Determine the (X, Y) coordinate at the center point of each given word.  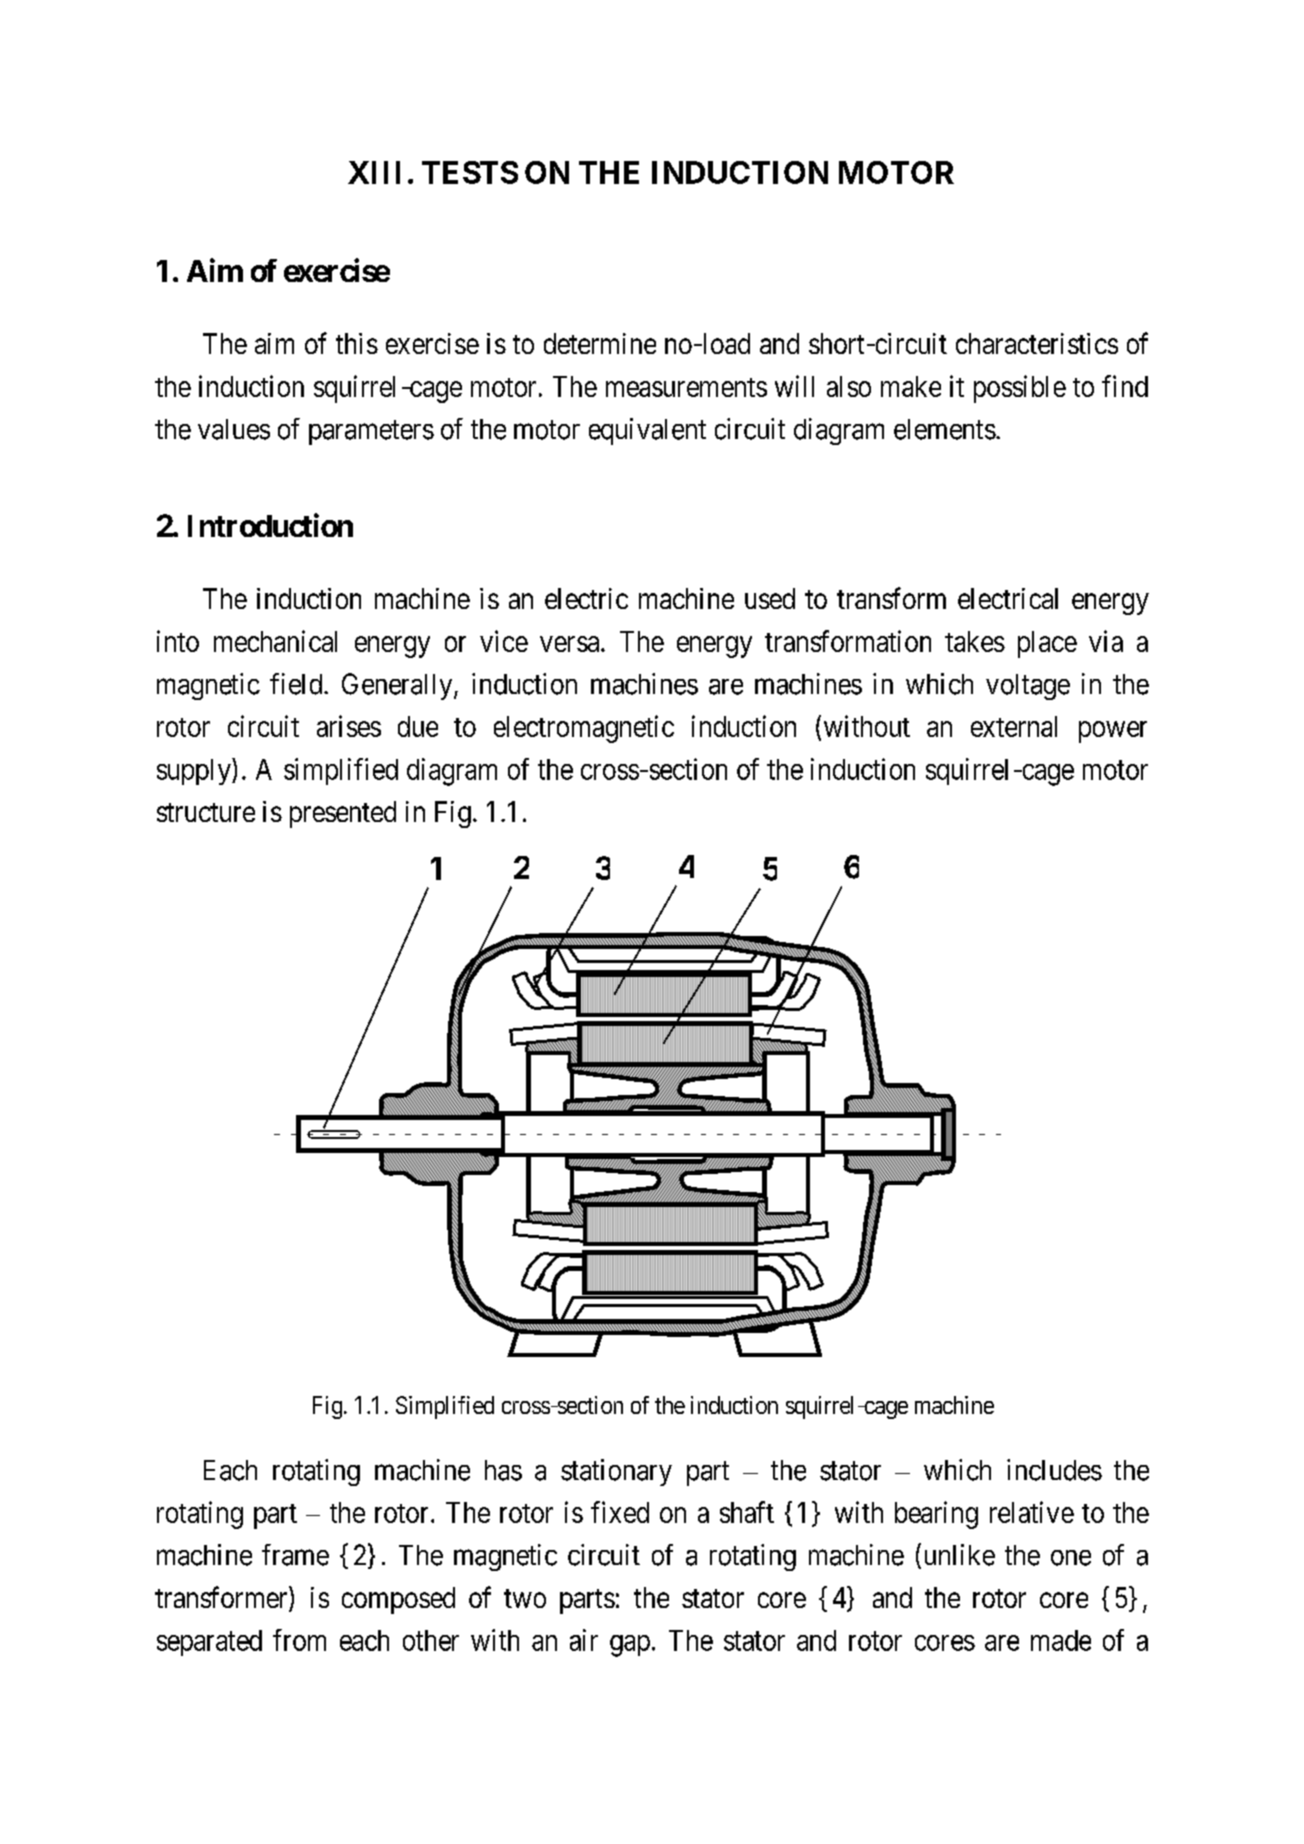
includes (1054, 1470)
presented (343, 814)
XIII (374, 172)
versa (571, 644)
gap (630, 1646)
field (297, 684)
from (299, 1640)
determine (600, 343)
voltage (1028, 687)
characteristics (1037, 343)
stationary (616, 1472)
